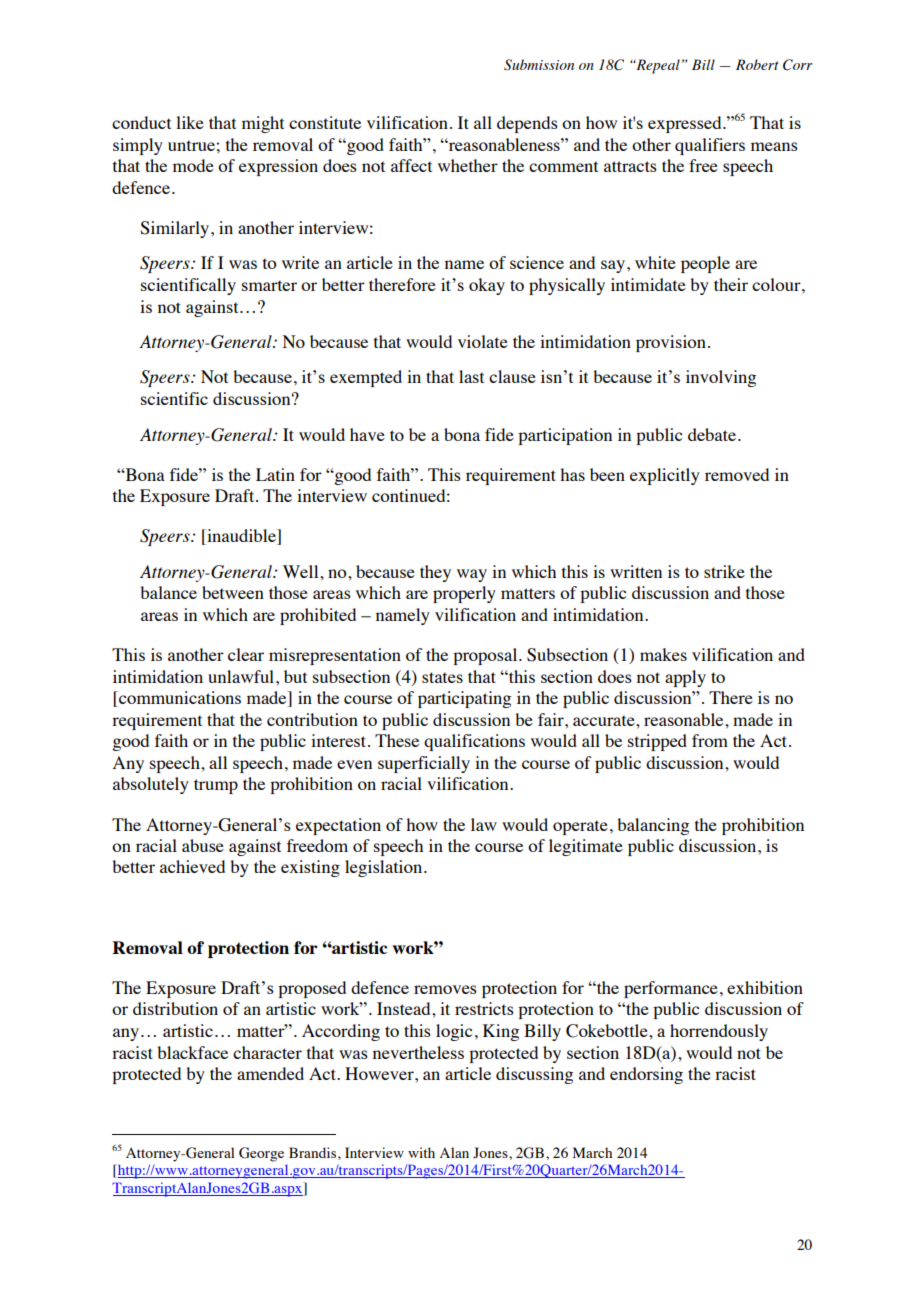  What do you see at coordinates (527, 124) in the image?
I see `depends` at bounding box center [527, 124].
